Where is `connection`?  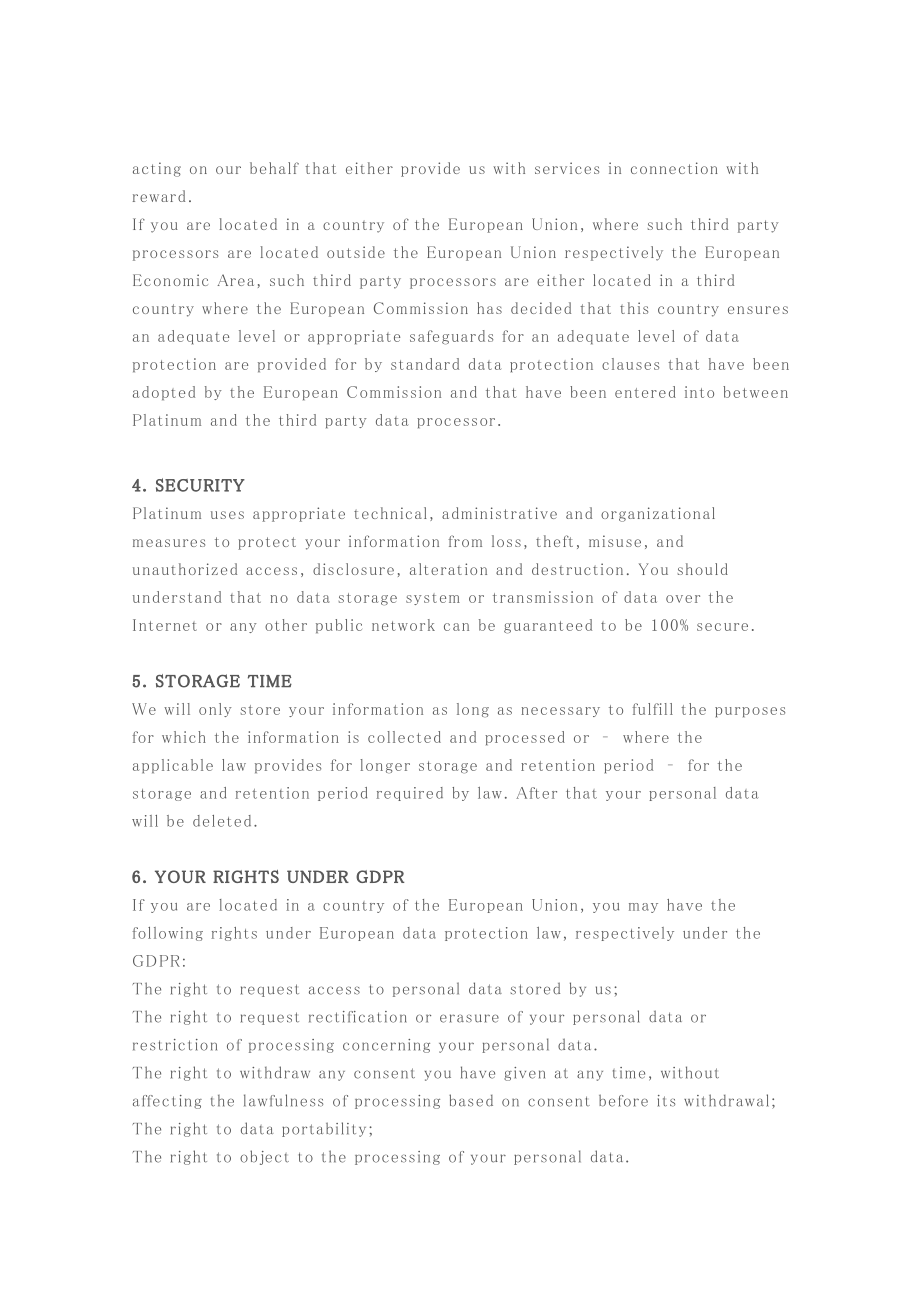 connection is located at coordinates (674, 168).
